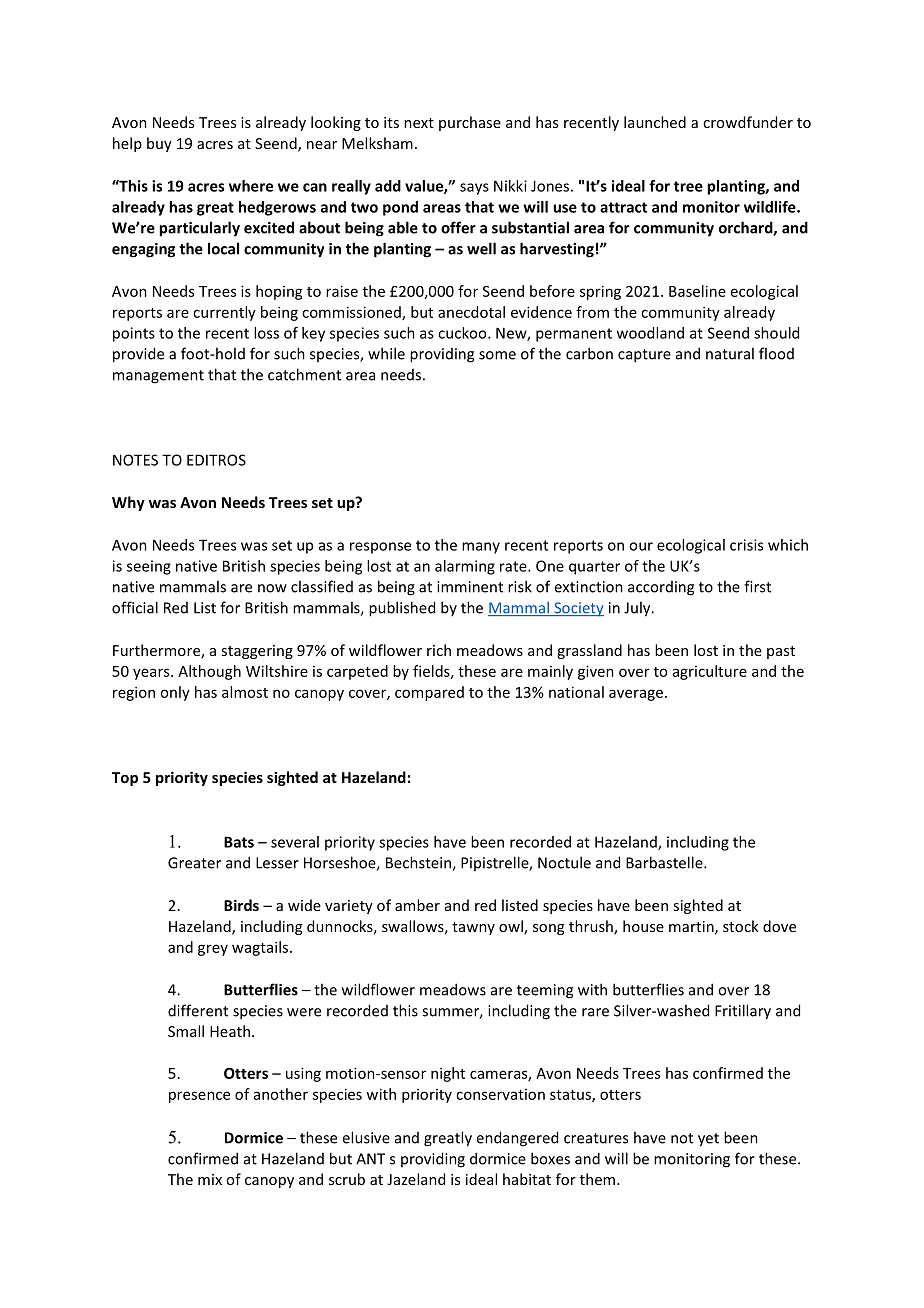  Describe the element at coordinates (692, 927) in the page. I see `martin` at that location.
